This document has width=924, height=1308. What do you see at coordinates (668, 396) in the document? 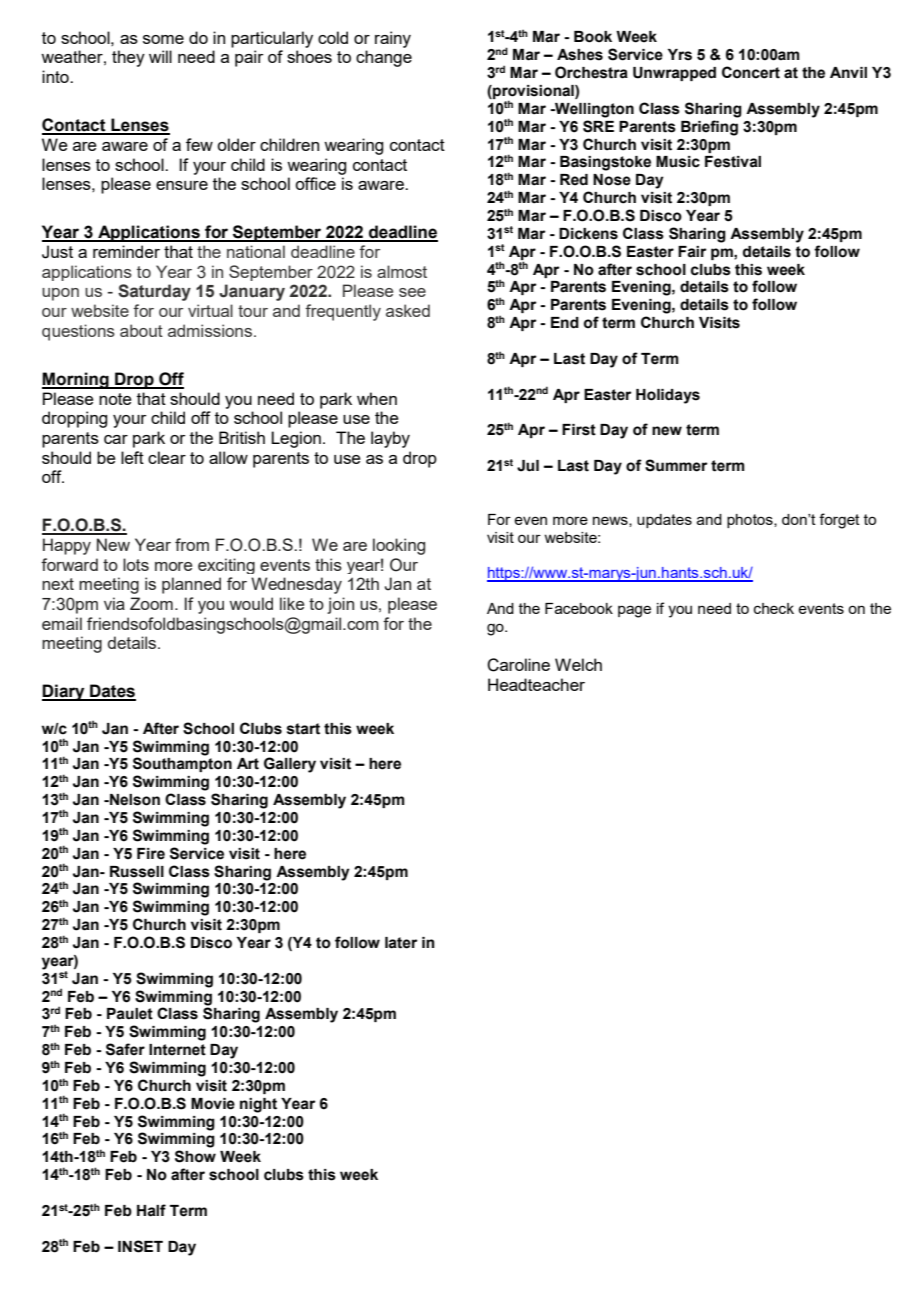
I see `Holidays` at bounding box center [668, 396].
